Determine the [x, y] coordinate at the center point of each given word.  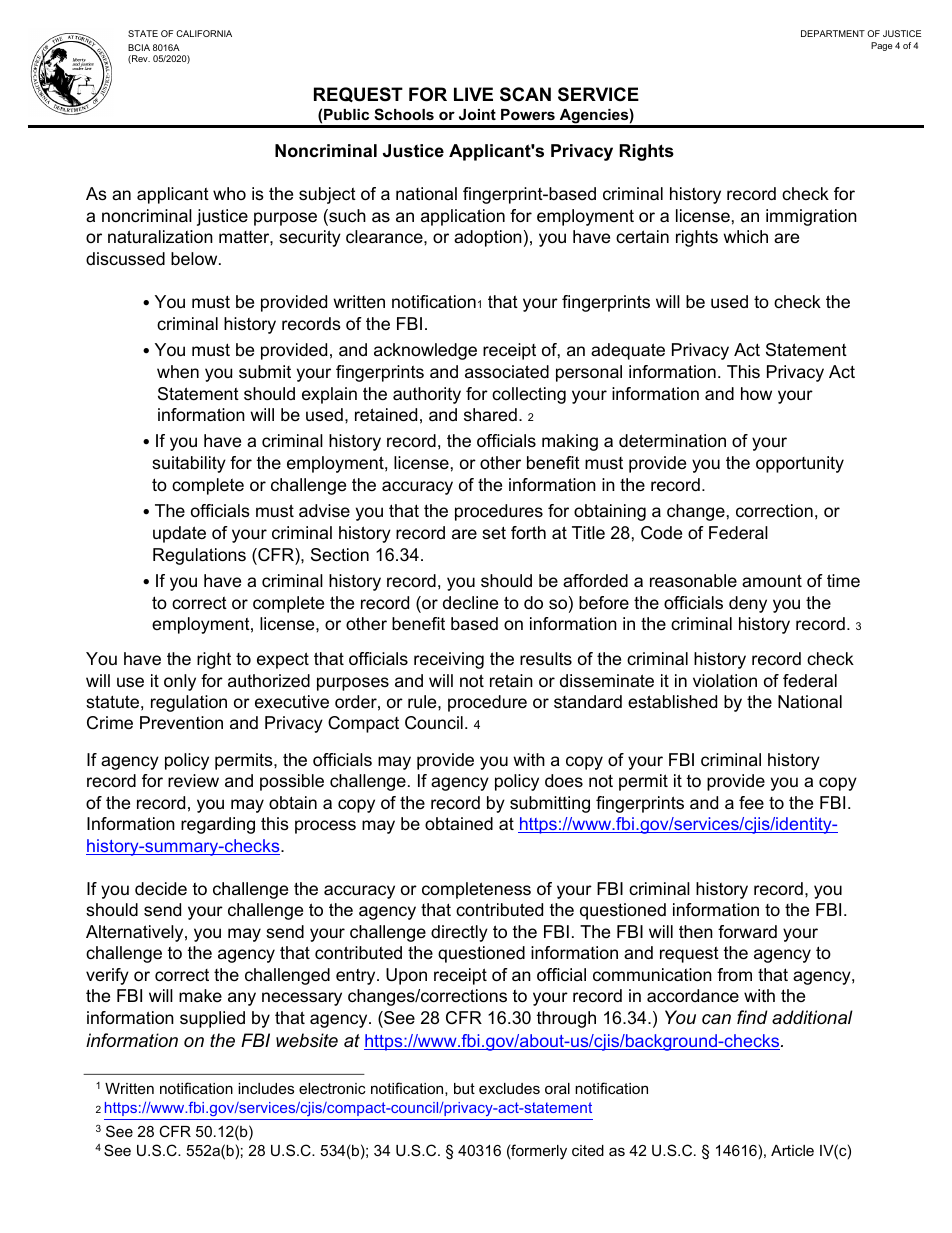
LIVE [473, 94]
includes [266, 1088]
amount [772, 580]
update [179, 534]
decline [470, 602]
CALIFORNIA [204, 33]
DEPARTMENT [833, 33]
